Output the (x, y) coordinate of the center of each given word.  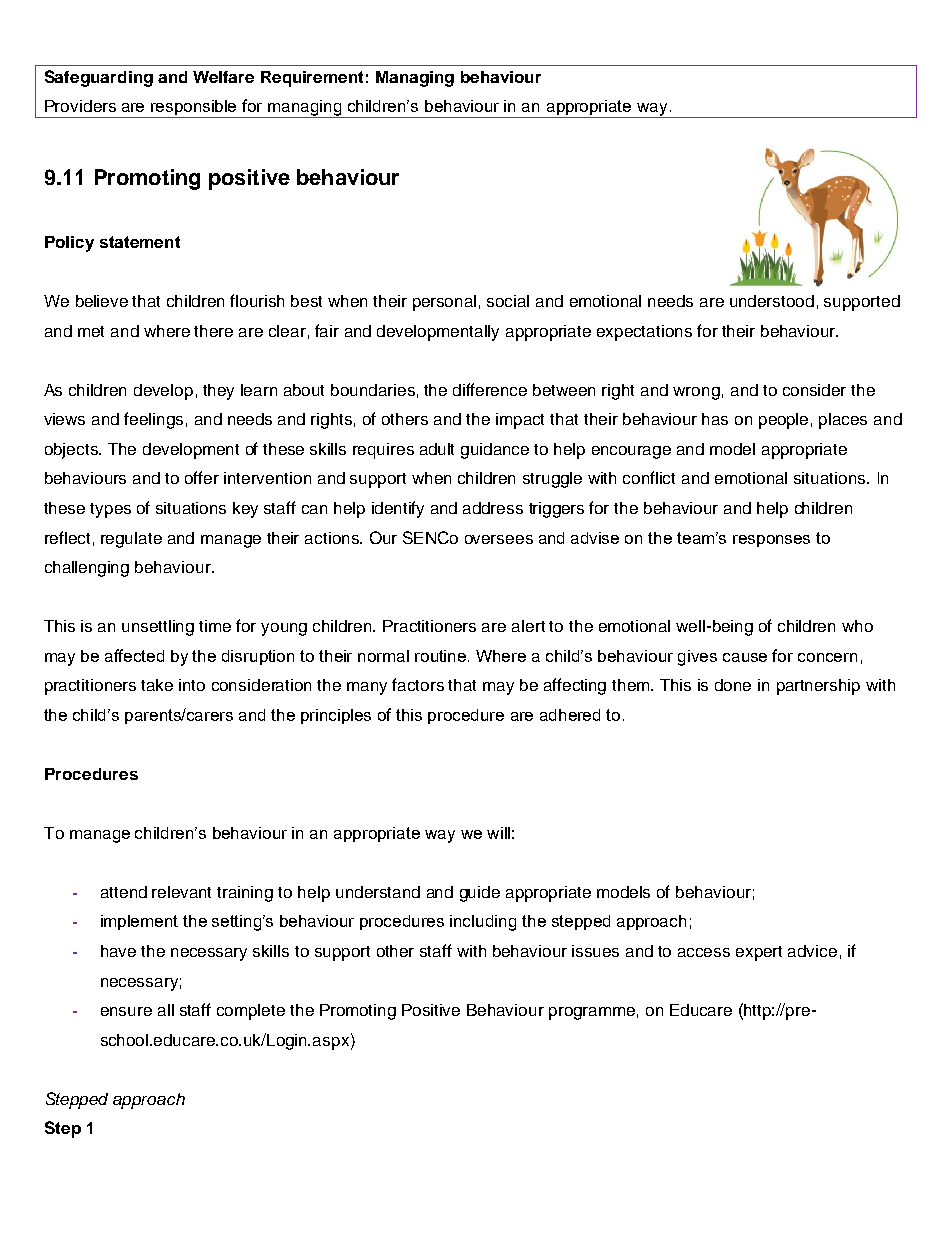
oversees (499, 539)
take (157, 685)
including (483, 923)
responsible (194, 109)
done (733, 685)
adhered (570, 715)
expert (759, 953)
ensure (126, 1011)
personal (444, 303)
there (213, 331)
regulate (131, 540)
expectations (644, 333)
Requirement (312, 79)
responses (771, 541)
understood (772, 301)
